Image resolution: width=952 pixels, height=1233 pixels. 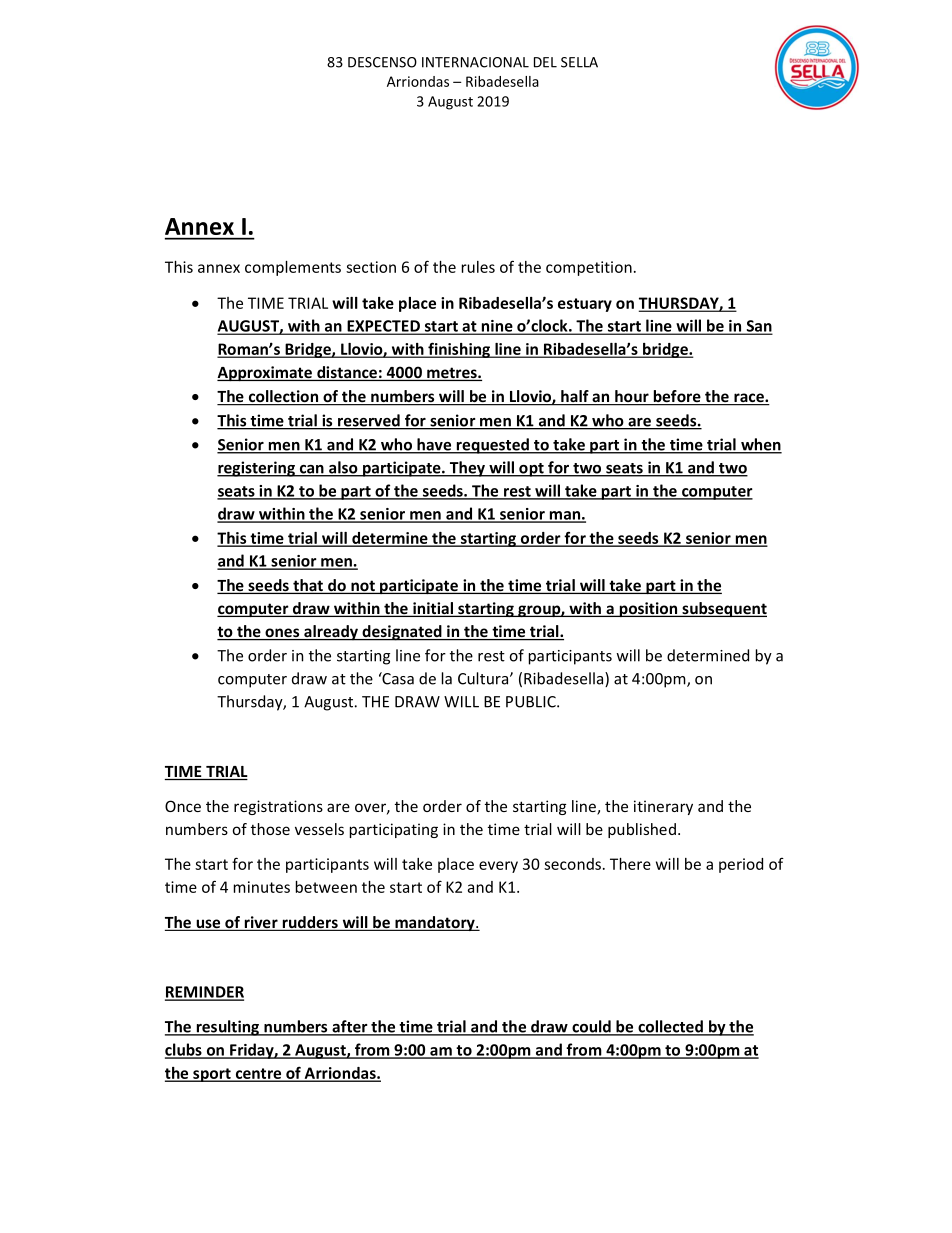 What do you see at coordinates (492, 446) in the screenshot?
I see `requested` at bounding box center [492, 446].
